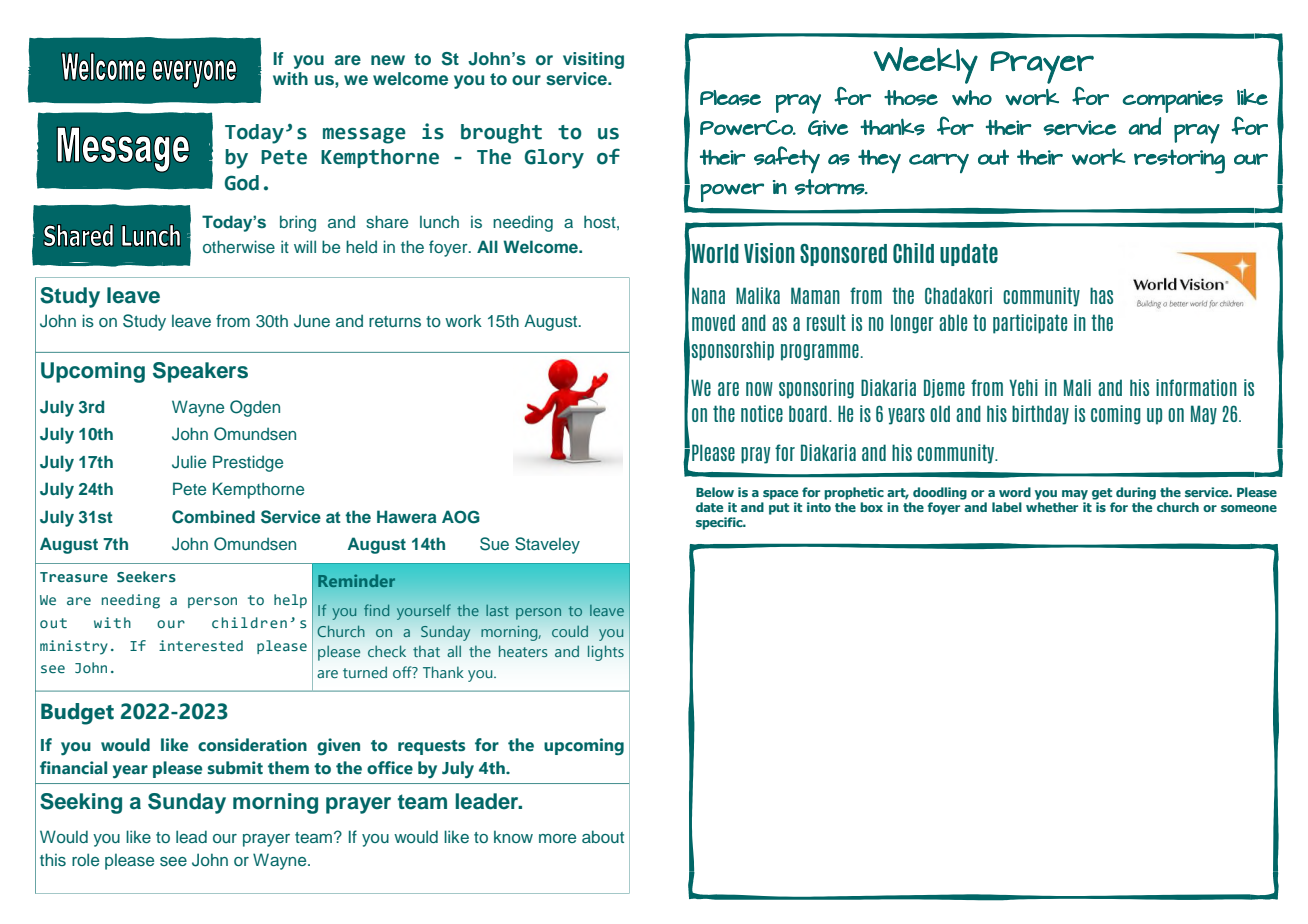 This screenshot has width=1308, height=924. Describe the element at coordinates (1136, 493) in the screenshot. I see `during` at that location.
